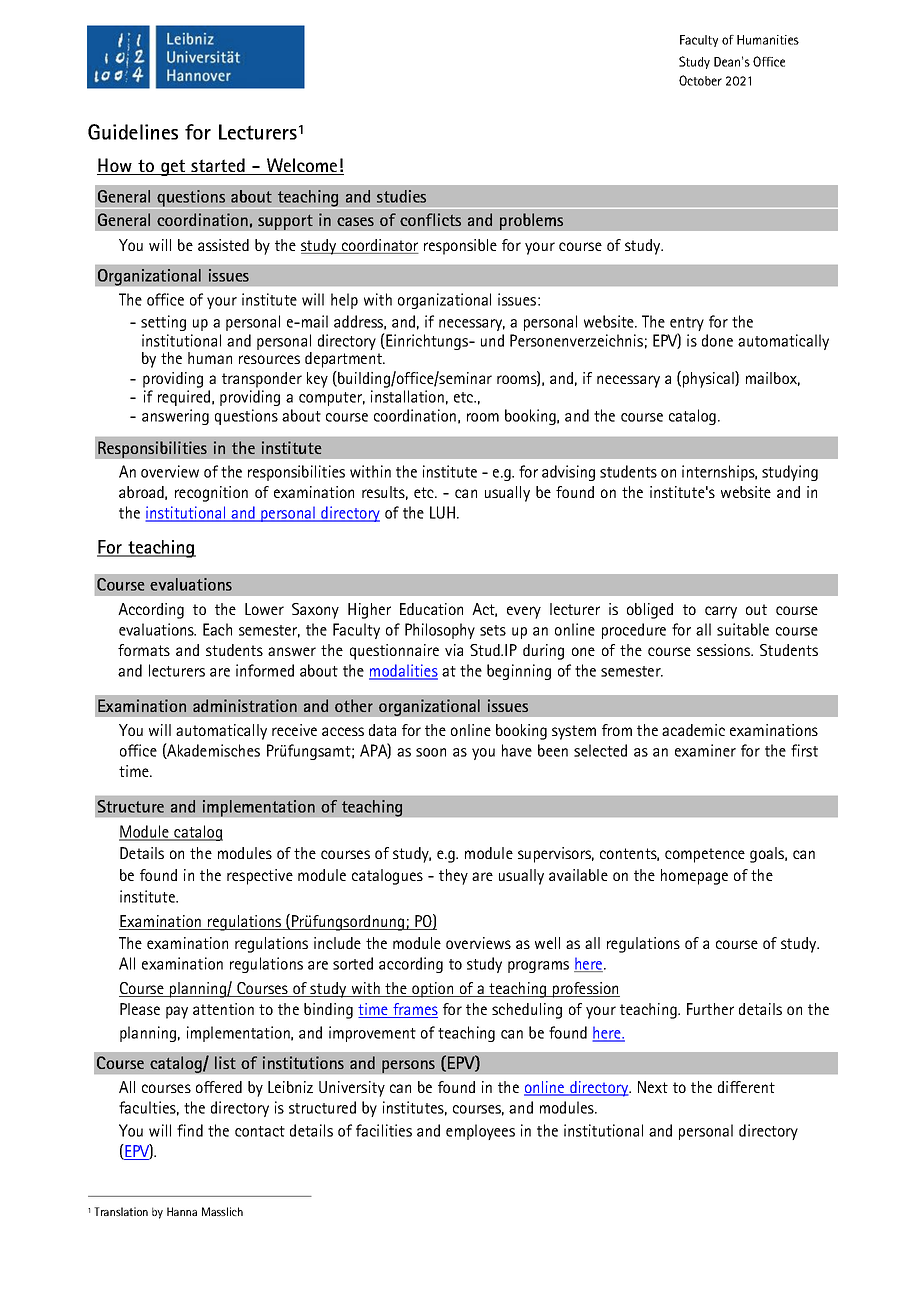 Image resolution: width=924 pixels, height=1308 pixels. What do you see at coordinates (700, 80) in the screenshot?
I see `October` at bounding box center [700, 80].
